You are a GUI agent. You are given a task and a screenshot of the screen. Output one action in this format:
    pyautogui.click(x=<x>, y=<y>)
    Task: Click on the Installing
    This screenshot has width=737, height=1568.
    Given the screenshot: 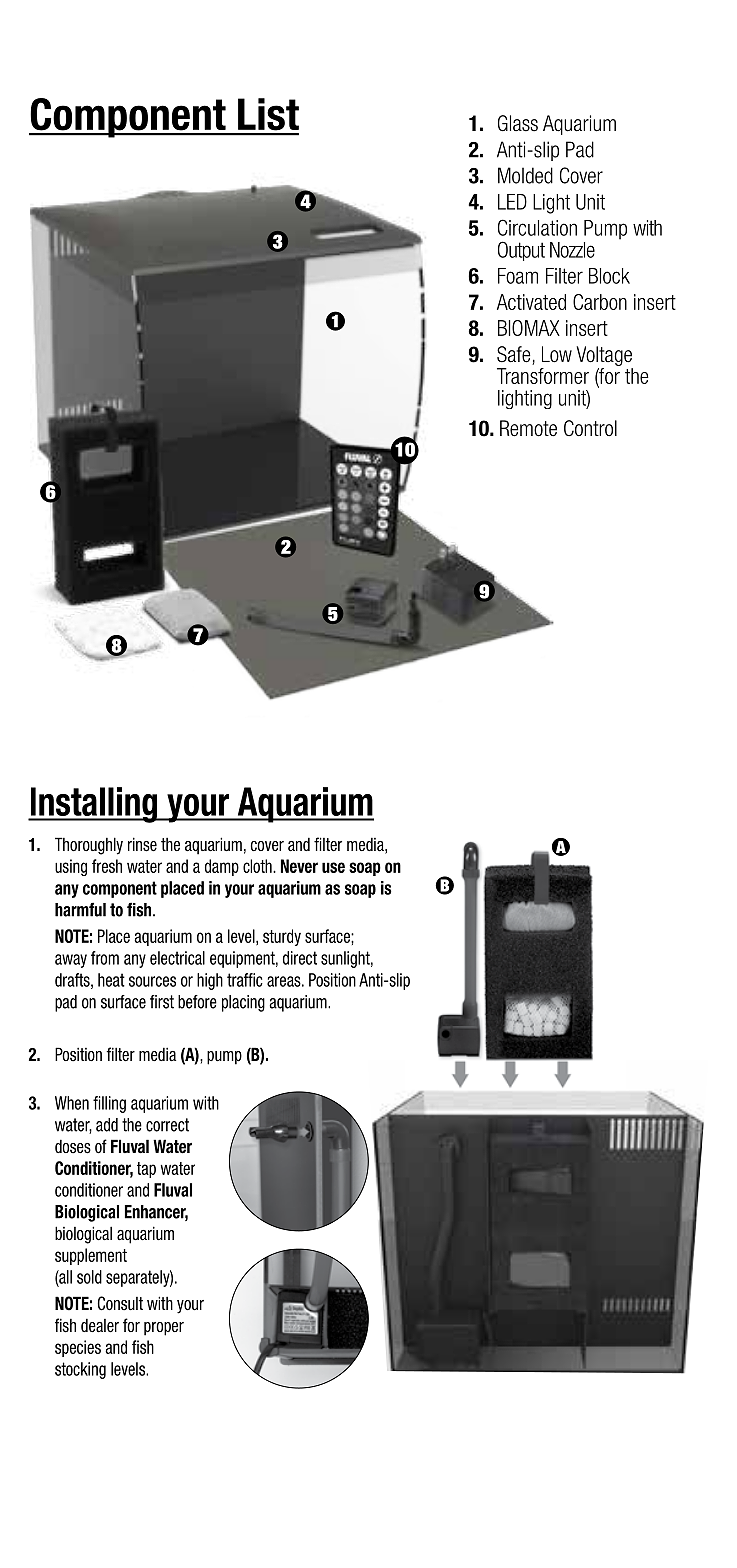 What is the action you would take?
    pyautogui.click(x=94, y=805)
